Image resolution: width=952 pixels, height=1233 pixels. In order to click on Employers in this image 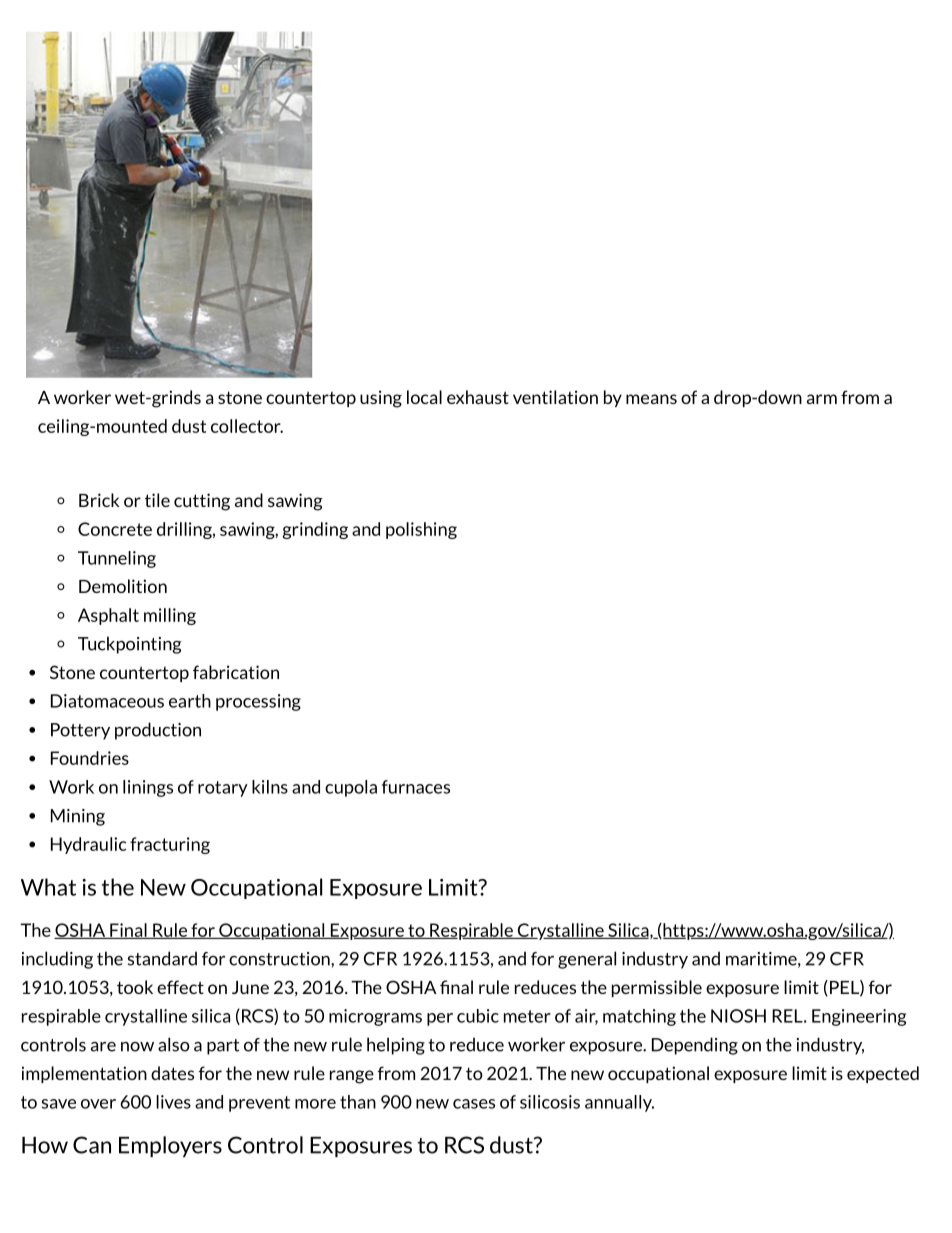, I will do `click(170, 1146)`.
